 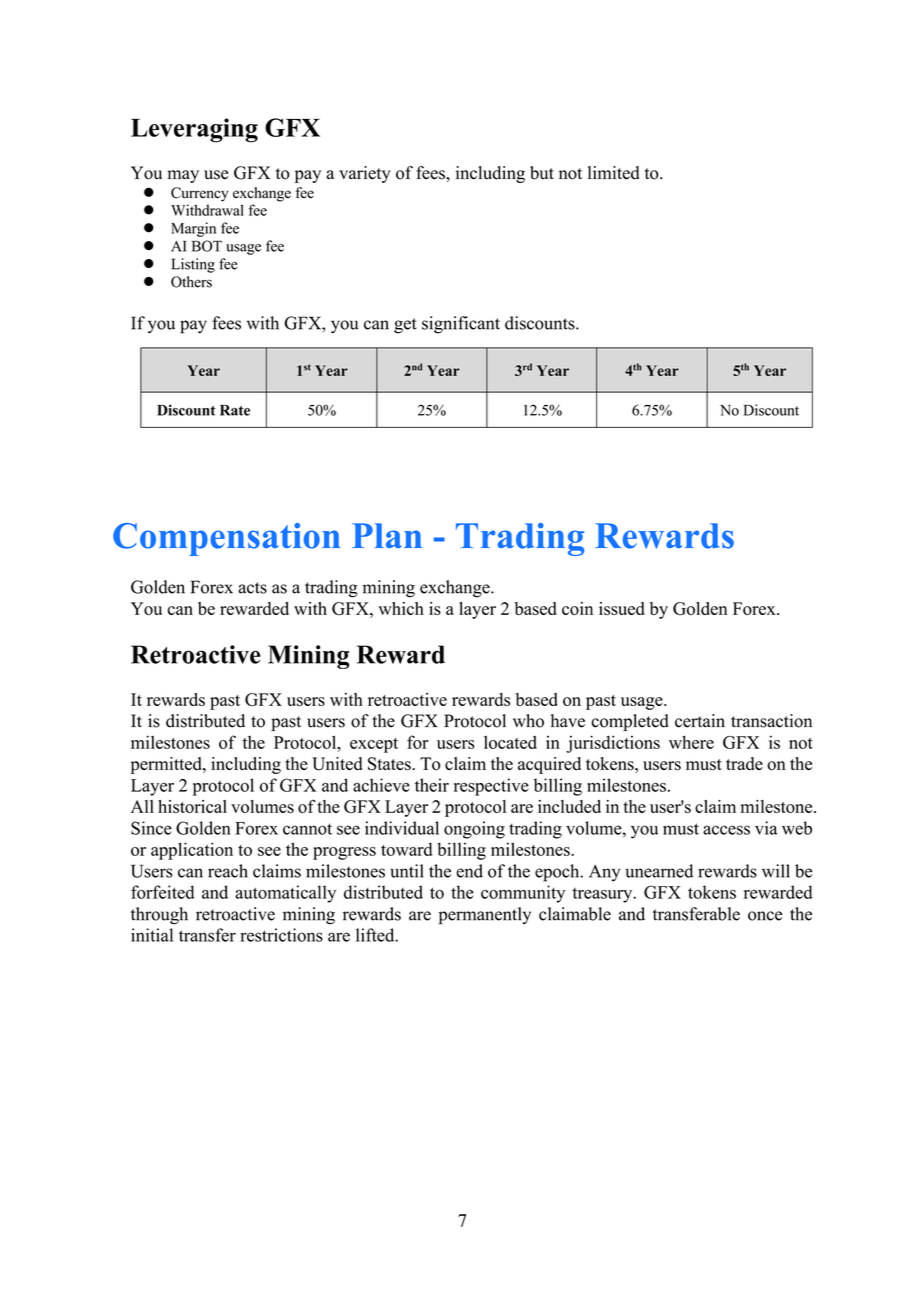 What do you see at coordinates (614, 173) in the image?
I see `limited` at bounding box center [614, 173].
